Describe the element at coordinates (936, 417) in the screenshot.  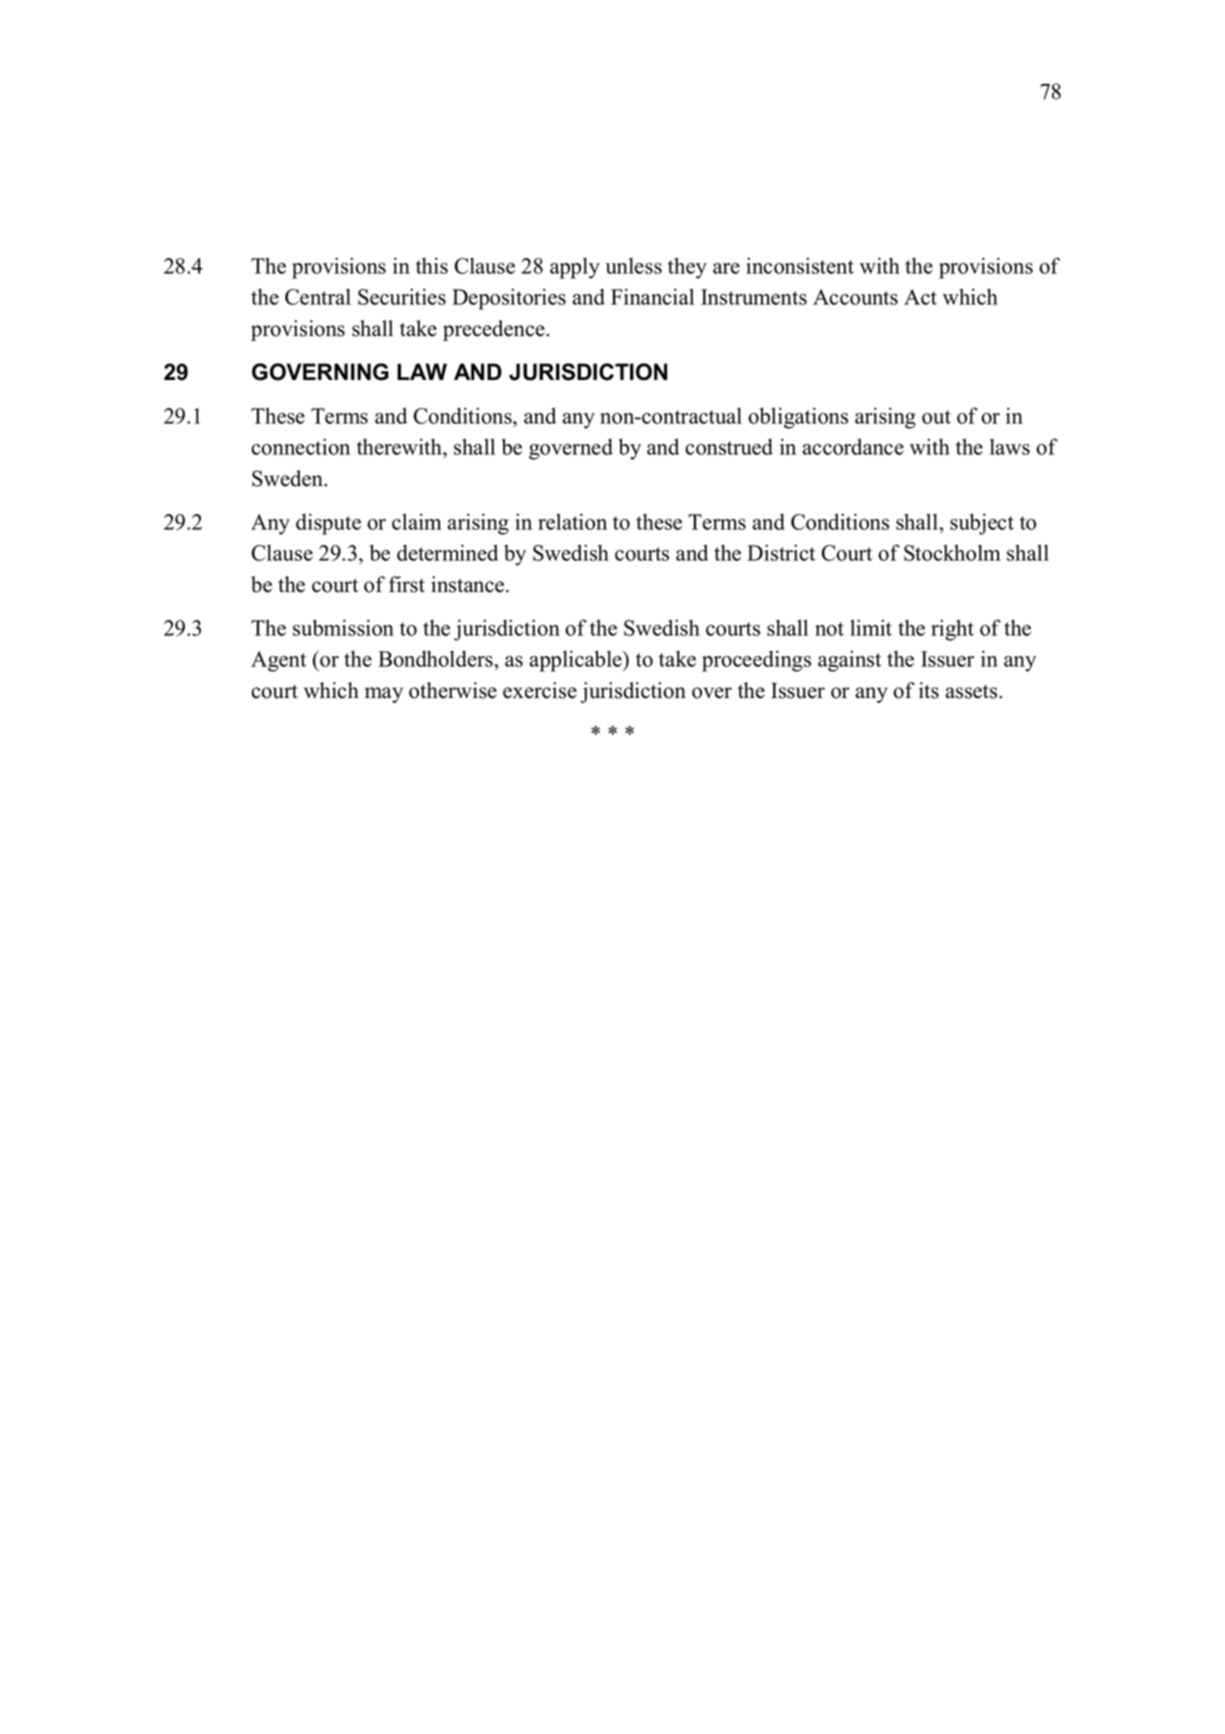
I see `out` at that location.
